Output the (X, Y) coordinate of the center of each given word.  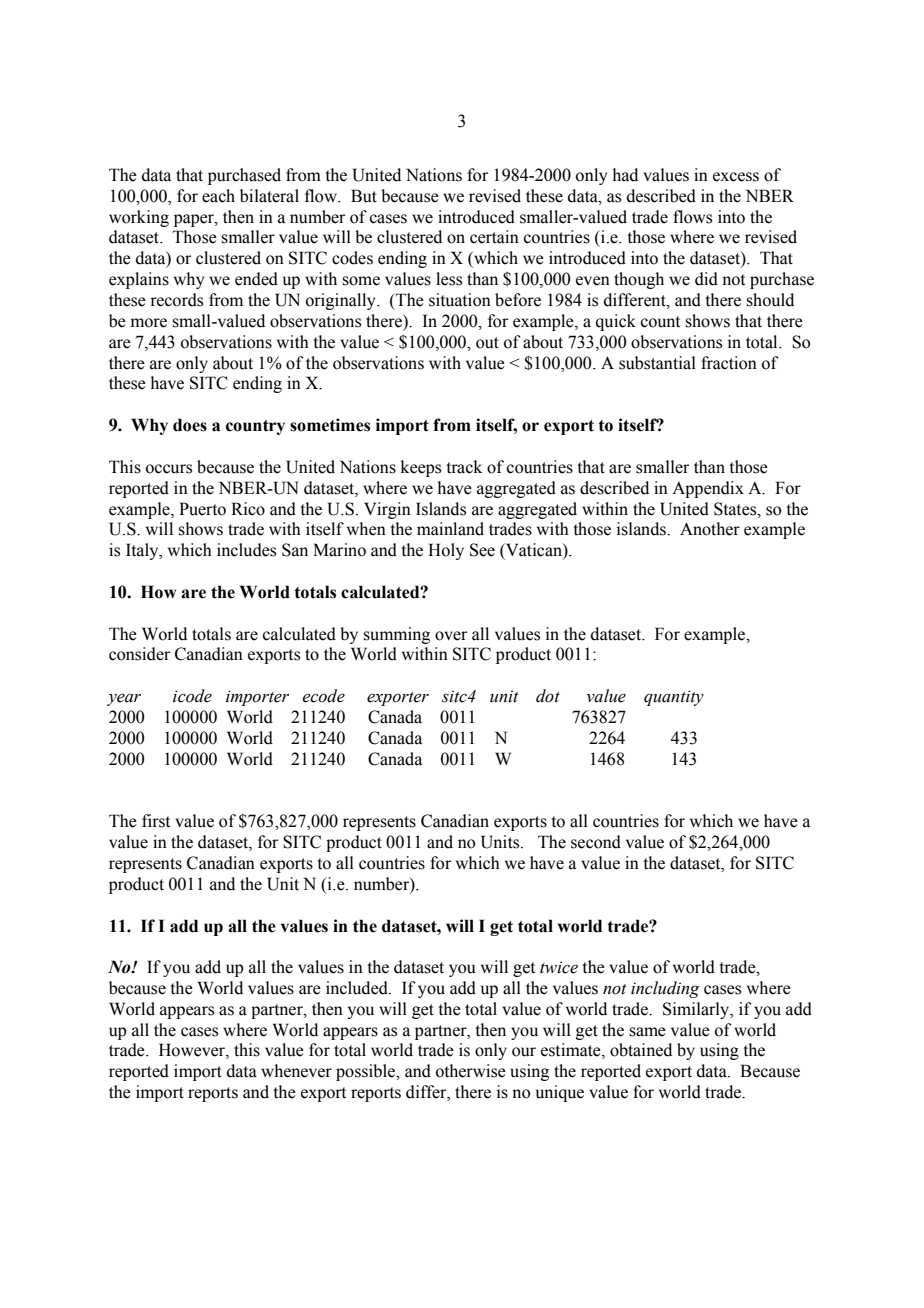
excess (736, 177)
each (218, 196)
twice (559, 967)
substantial (657, 363)
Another (710, 529)
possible (367, 1072)
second (596, 842)
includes (246, 550)
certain (494, 237)
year (124, 699)
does (190, 425)
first (156, 821)
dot (548, 696)
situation (460, 300)
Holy (446, 551)
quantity (674, 698)
